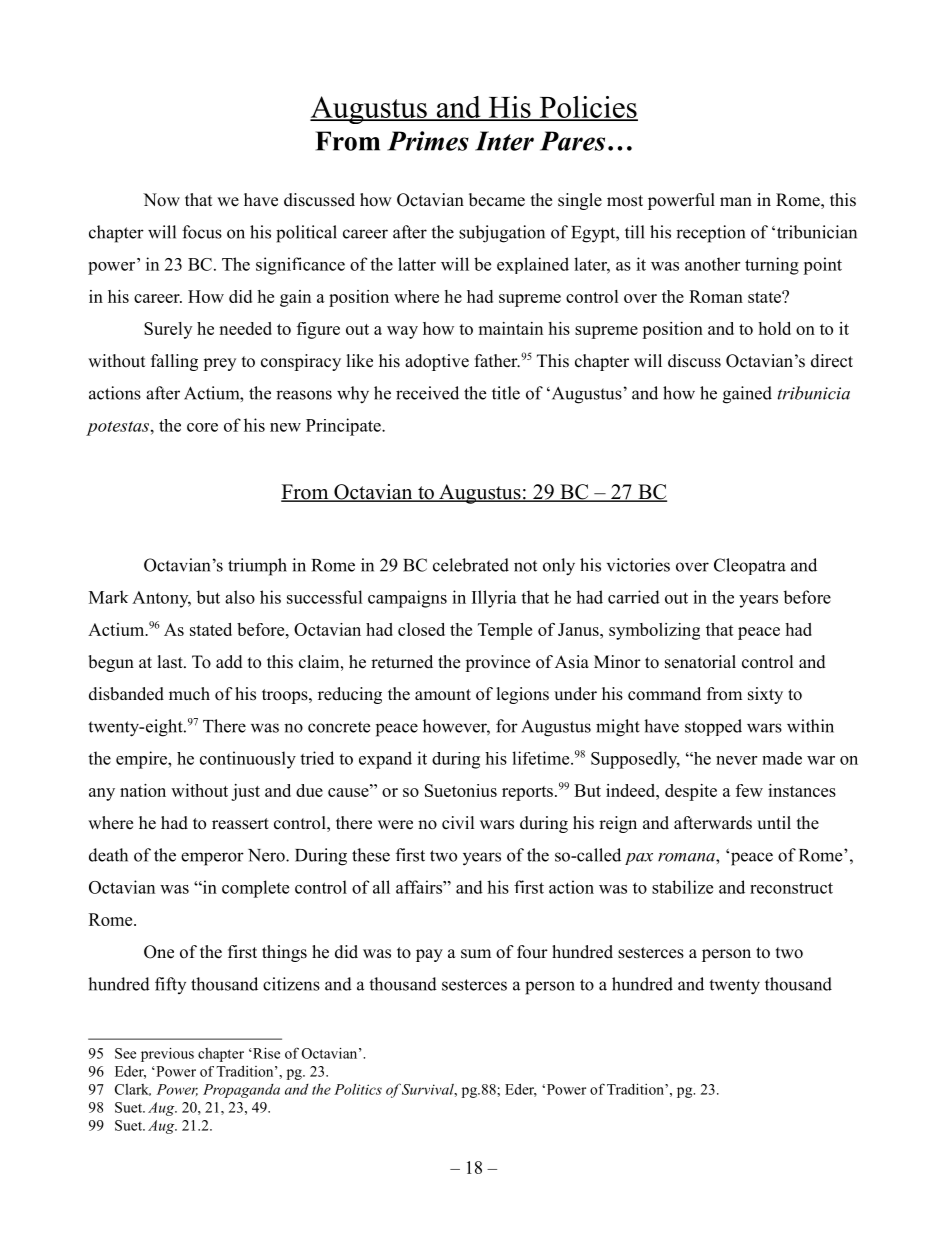 This page has width=952, height=1233. What do you see at coordinates (358, 1089) in the page?
I see `Politics` at bounding box center [358, 1089].
